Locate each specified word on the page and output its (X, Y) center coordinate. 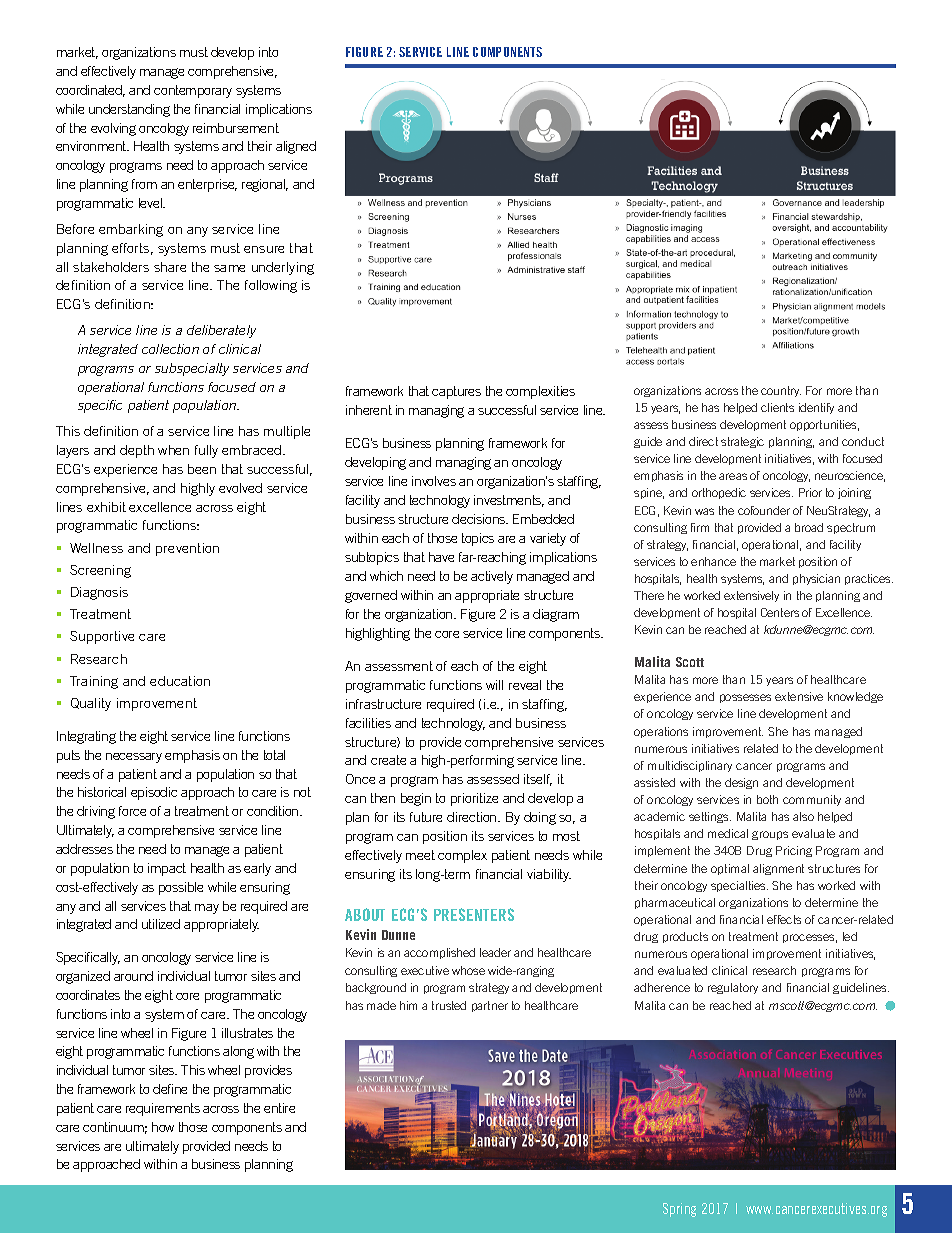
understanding (129, 110)
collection (170, 349)
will (494, 685)
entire (279, 1108)
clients (777, 407)
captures (456, 392)
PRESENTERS (474, 914)
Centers (780, 612)
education (180, 681)
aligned (296, 147)
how (163, 1127)
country (781, 391)
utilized (161, 924)
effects (784, 919)
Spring (679, 1210)
